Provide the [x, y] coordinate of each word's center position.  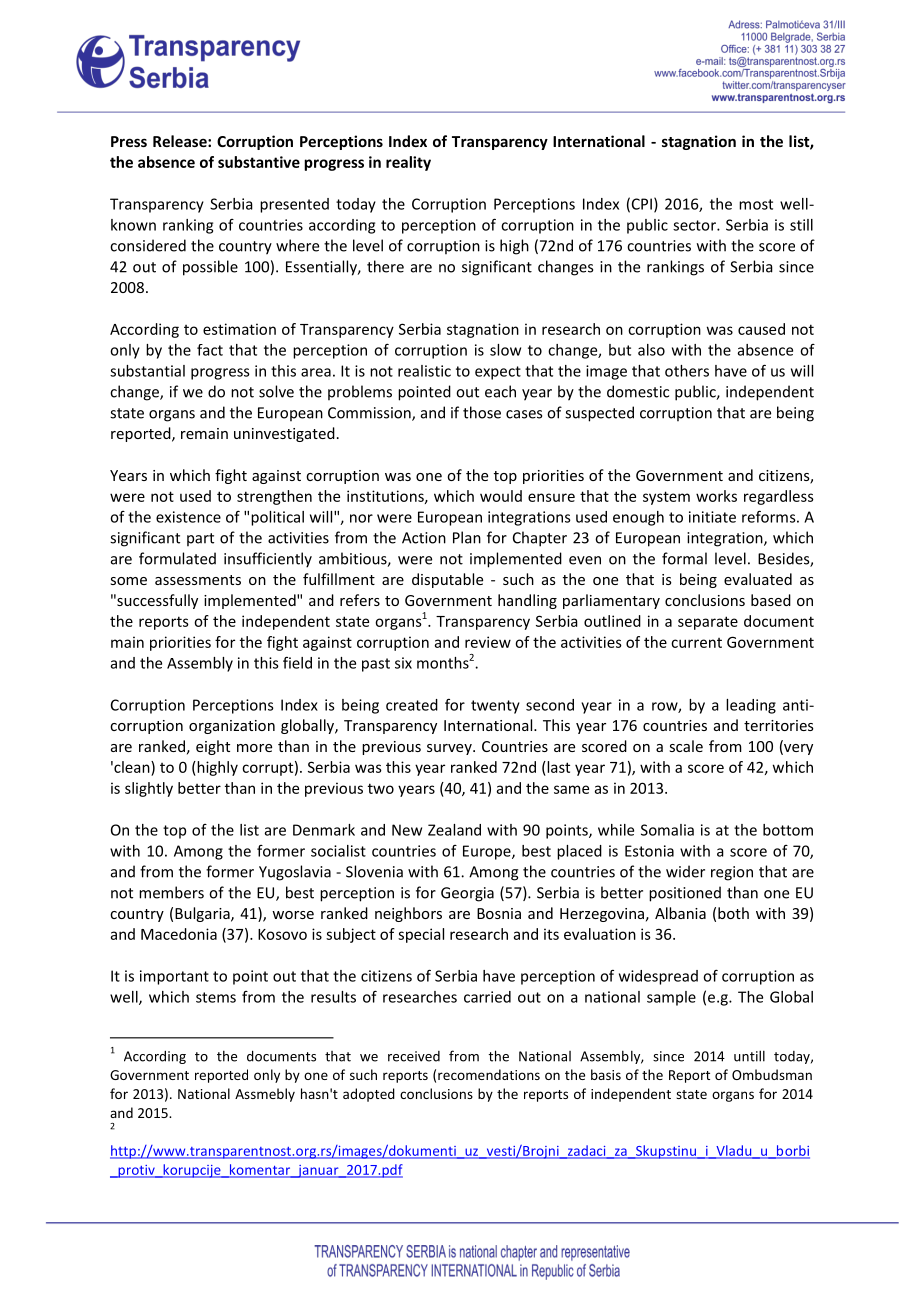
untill [749, 1056]
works [716, 496]
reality [408, 163]
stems [216, 997]
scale [686, 746]
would [501, 496]
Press [129, 141]
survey [450, 749]
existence [188, 517]
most [756, 204]
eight [213, 747]
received [414, 1056]
